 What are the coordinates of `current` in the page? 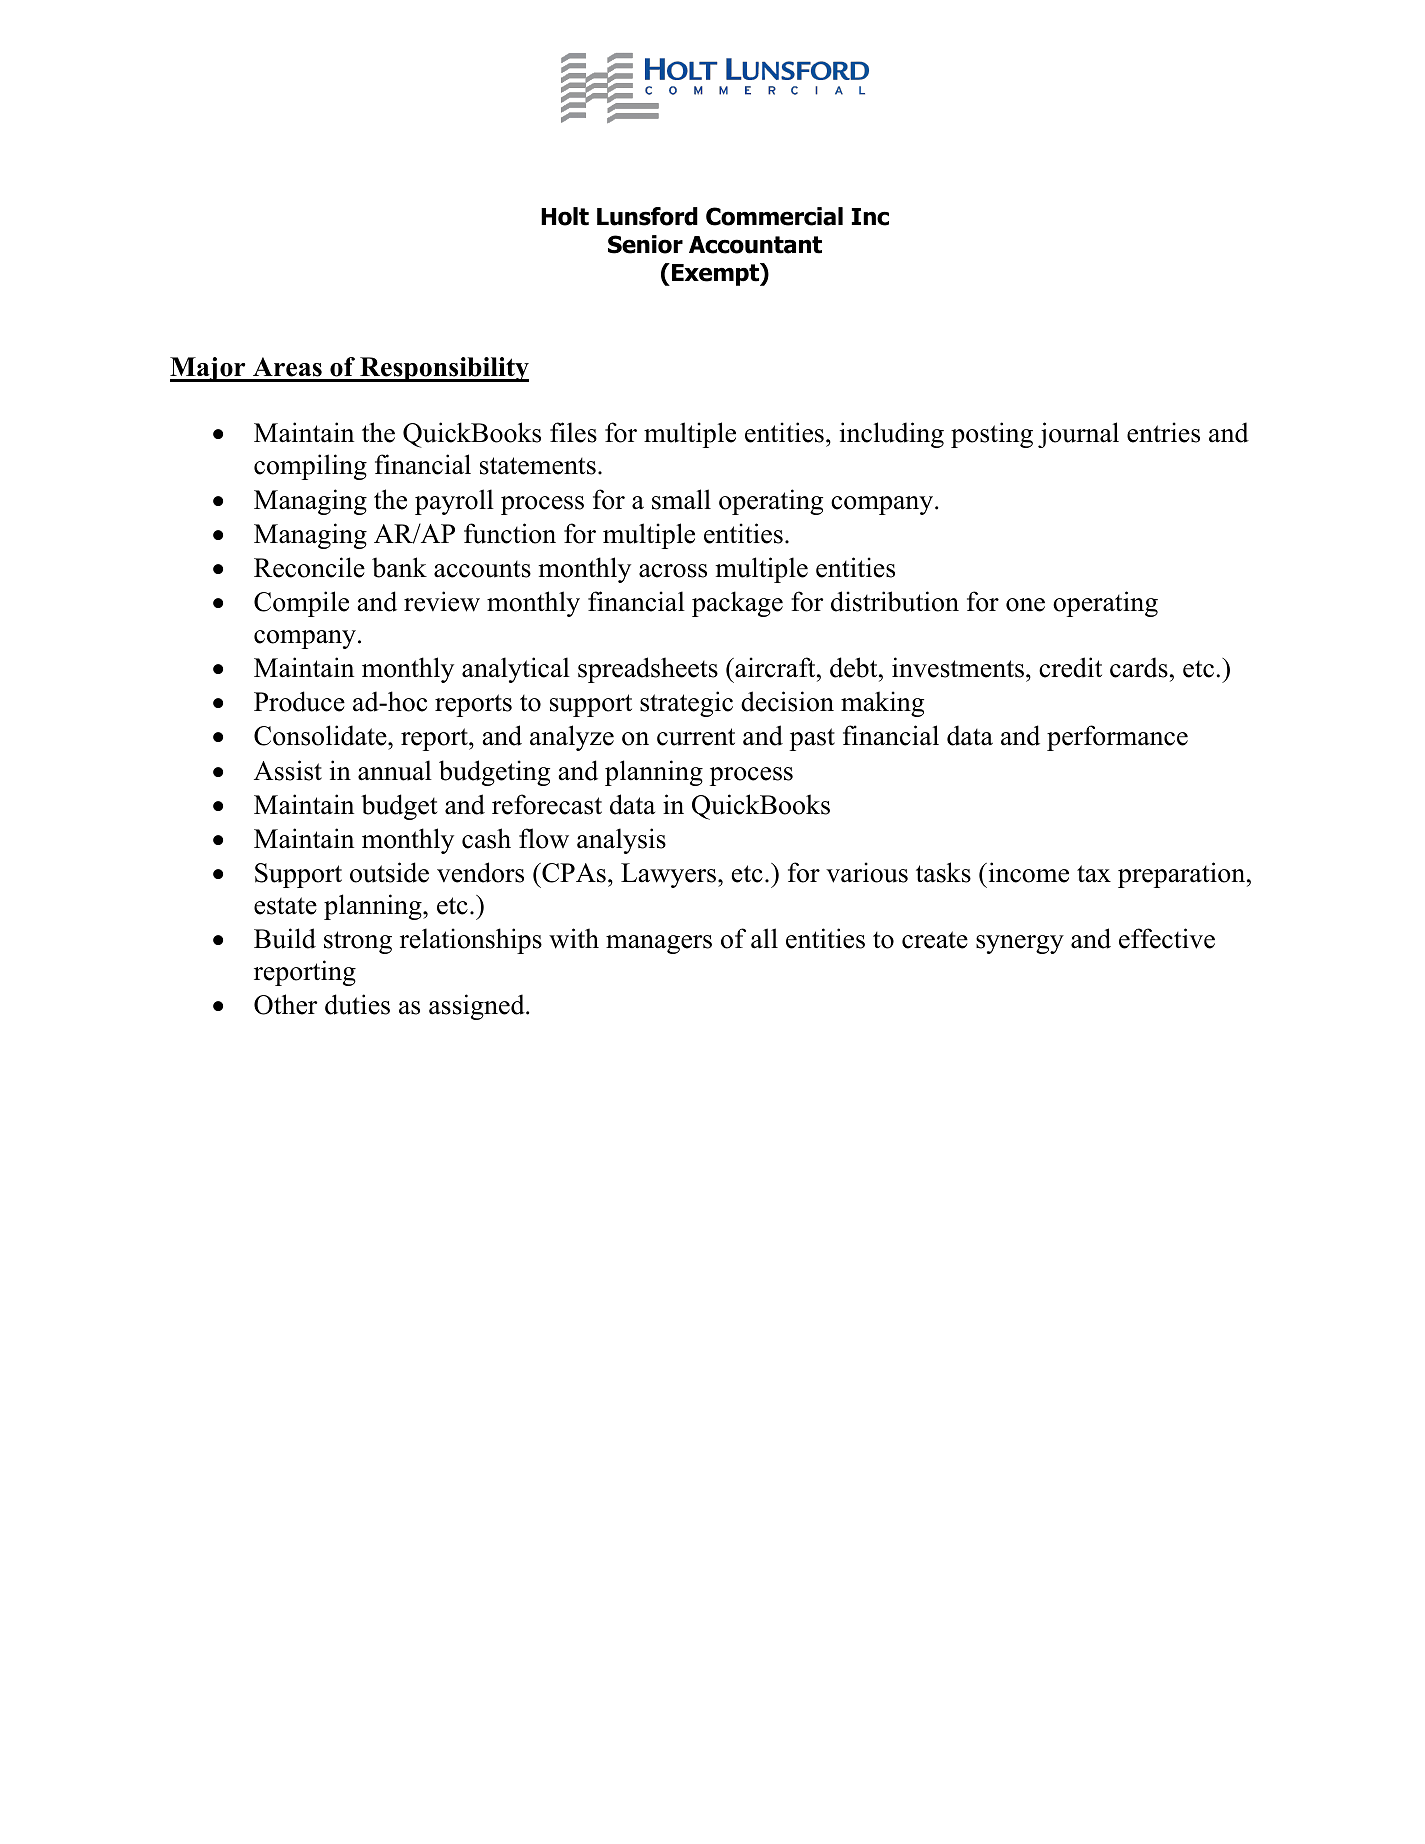 It's located at (696, 737).
